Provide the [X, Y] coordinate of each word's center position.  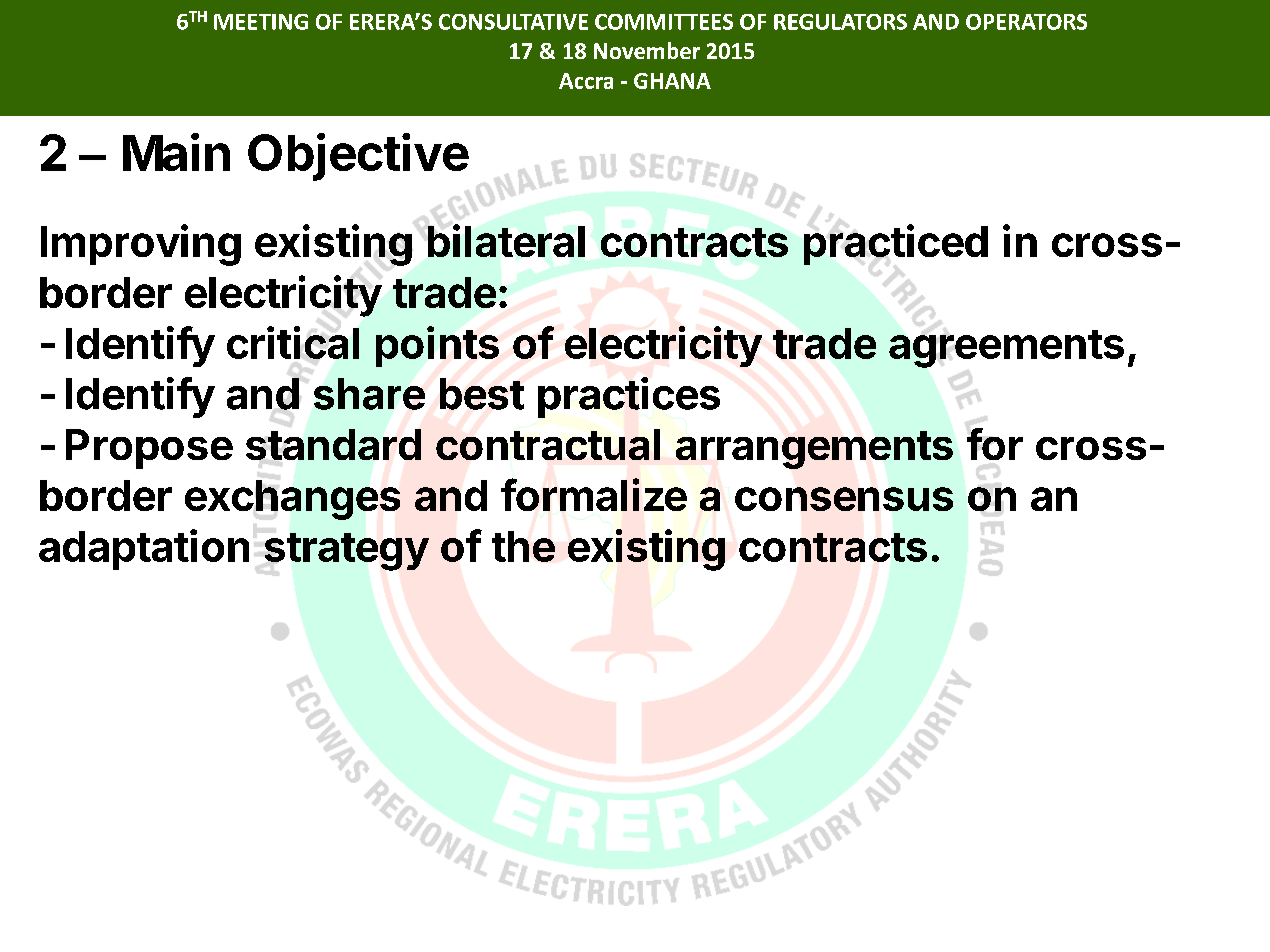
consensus [844, 499]
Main [176, 152]
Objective [358, 157]
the [523, 546]
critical [293, 342]
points [437, 346]
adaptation [144, 549]
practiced [896, 244]
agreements [1006, 349]
